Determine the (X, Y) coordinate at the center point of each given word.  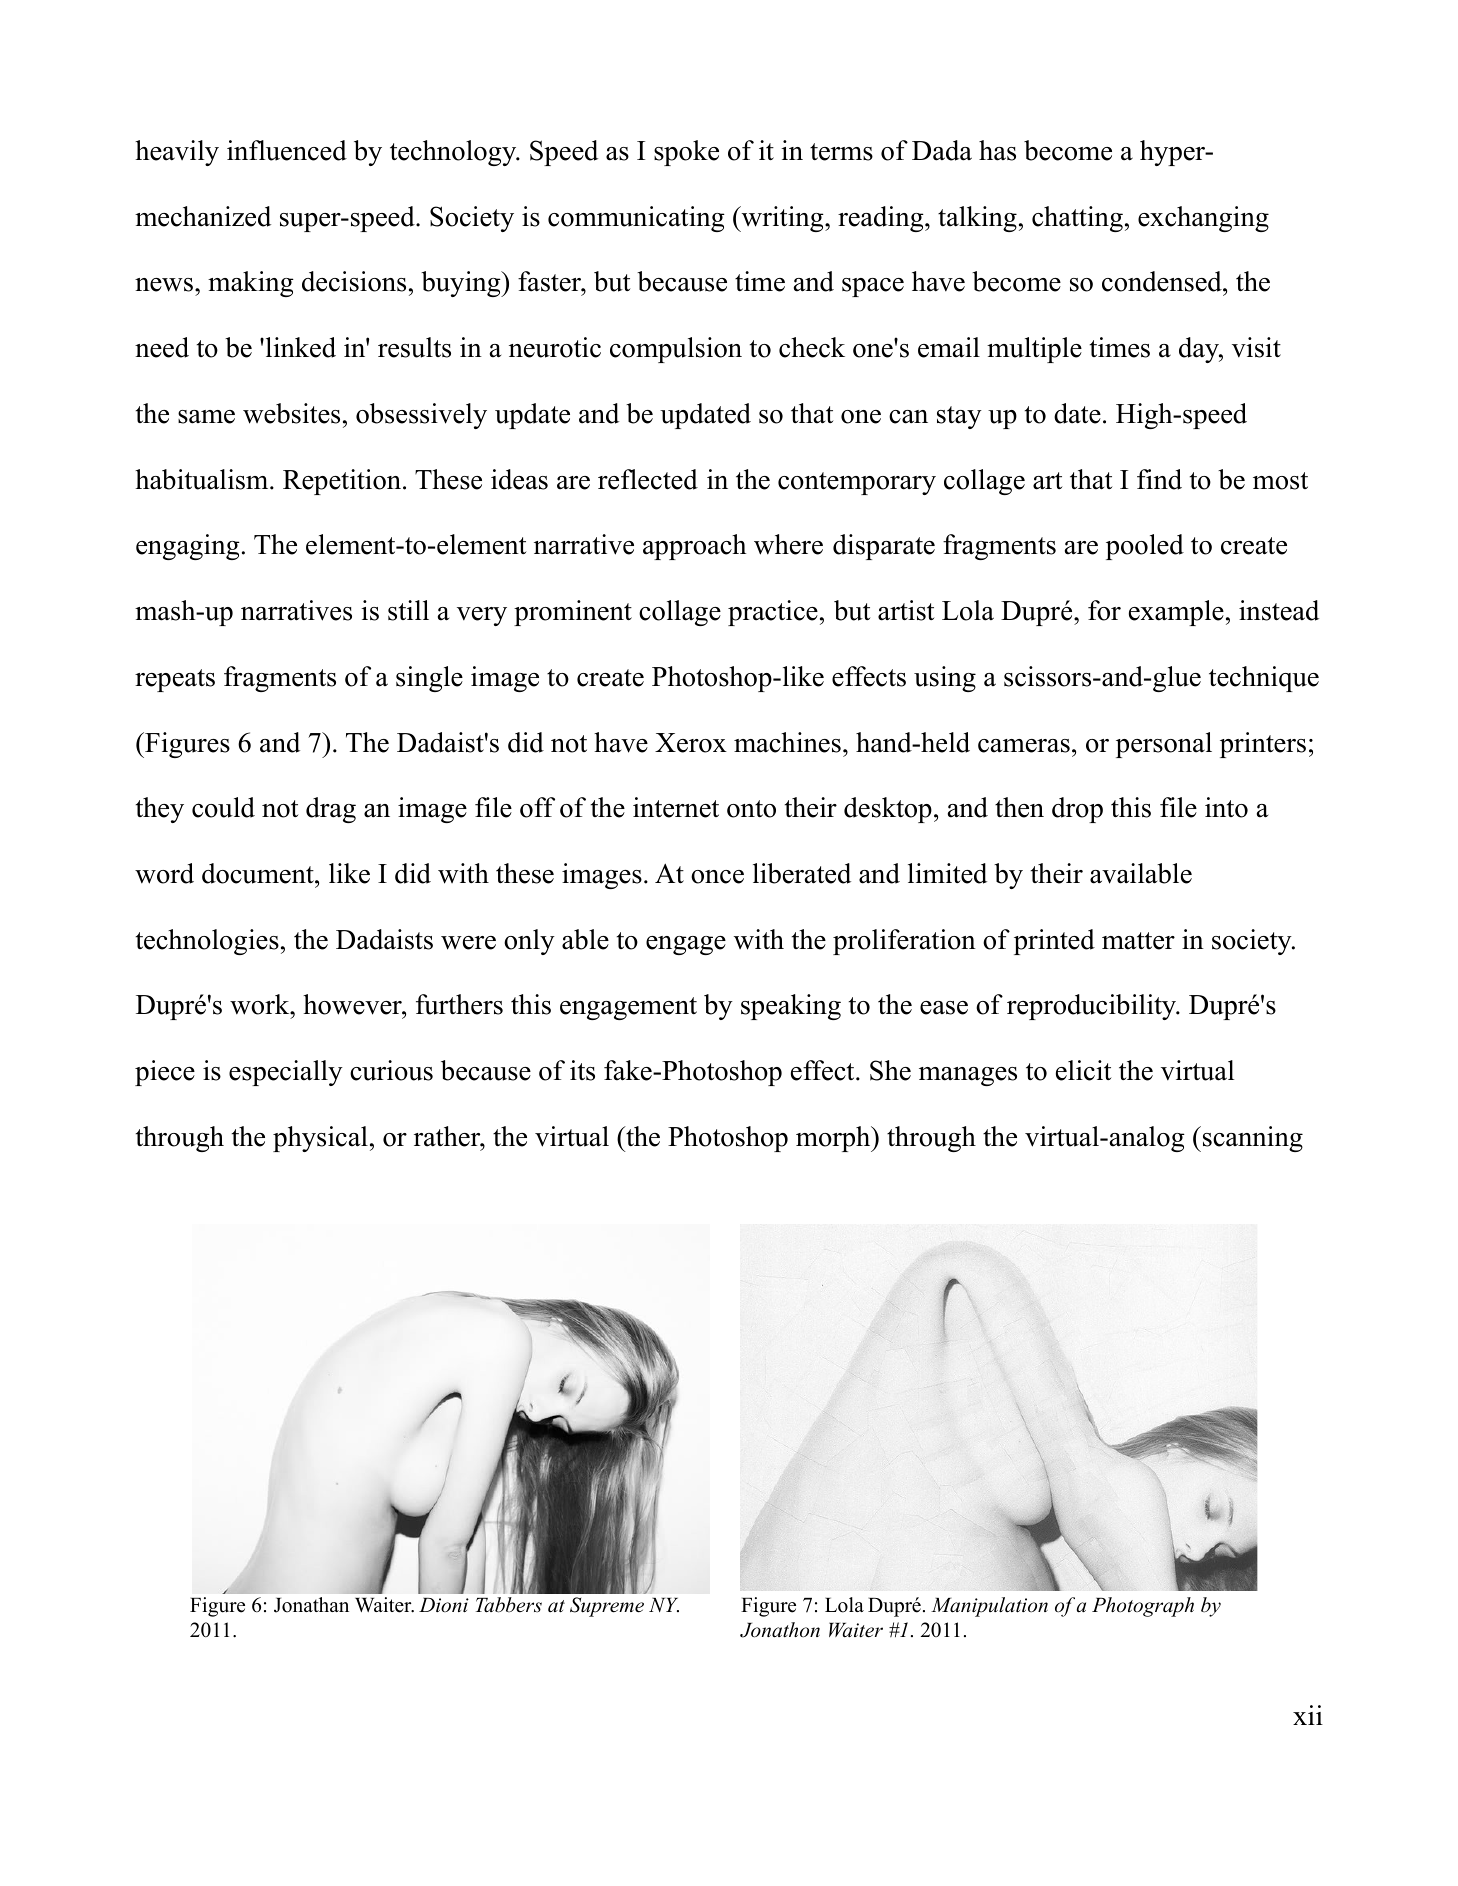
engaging (188, 547)
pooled (1145, 547)
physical (320, 1139)
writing (782, 219)
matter (1138, 941)
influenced (287, 150)
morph (834, 1139)
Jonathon (780, 1630)
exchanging (1203, 219)
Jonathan (311, 1605)
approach (694, 547)
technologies (207, 942)
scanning (1253, 1139)
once (717, 877)
